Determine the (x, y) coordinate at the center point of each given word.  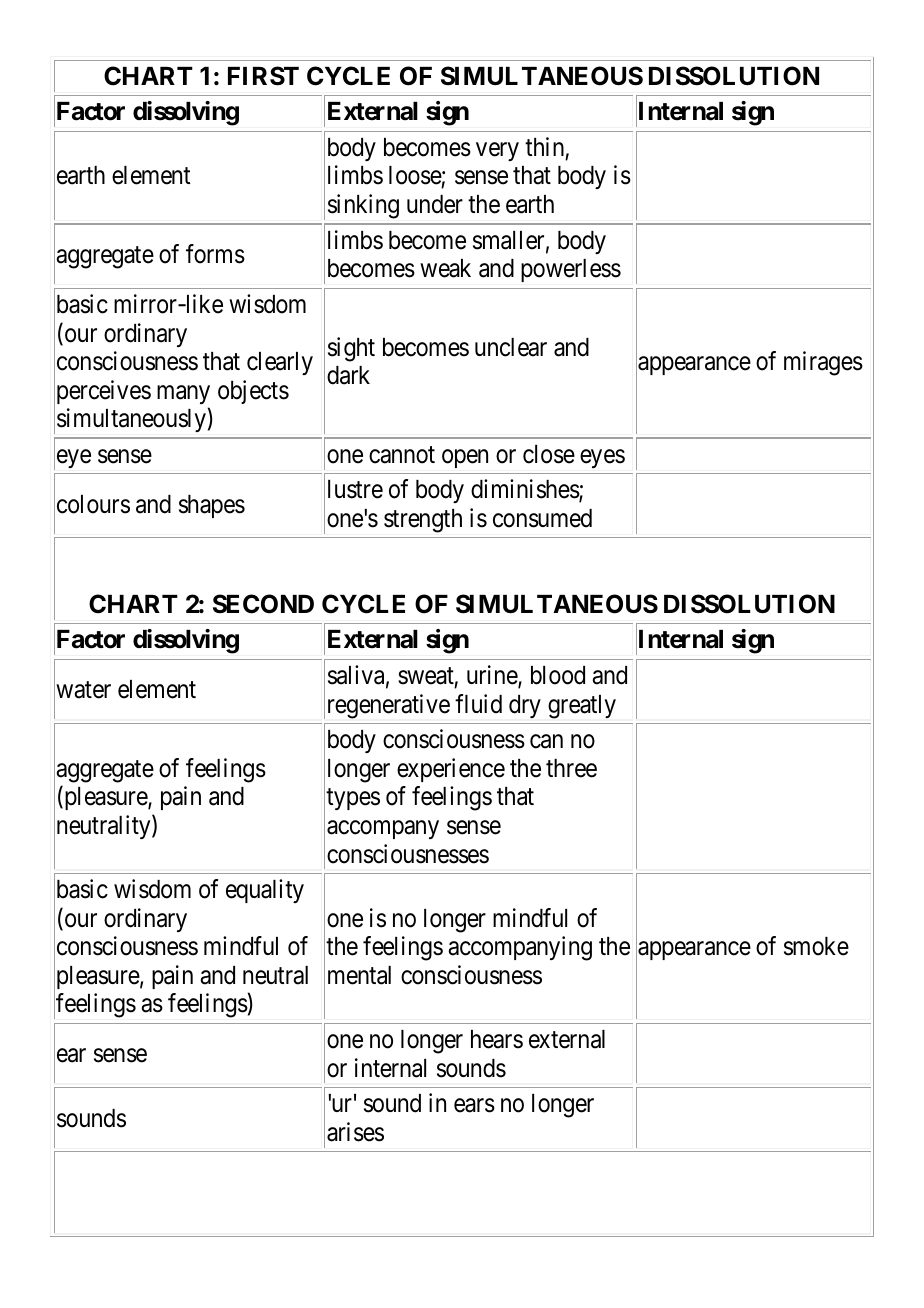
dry (525, 706)
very (497, 151)
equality (265, 891)
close (549, 454)
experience (451, 770)
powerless (571, 270)
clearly (280, 363)
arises (355, 1132)
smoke (816, 946)
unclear (511, 347)
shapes (212, 506)
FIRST (263, 76)
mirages (823, 363)
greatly (582, 707)
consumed (542, 518)
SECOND (263, 604)
